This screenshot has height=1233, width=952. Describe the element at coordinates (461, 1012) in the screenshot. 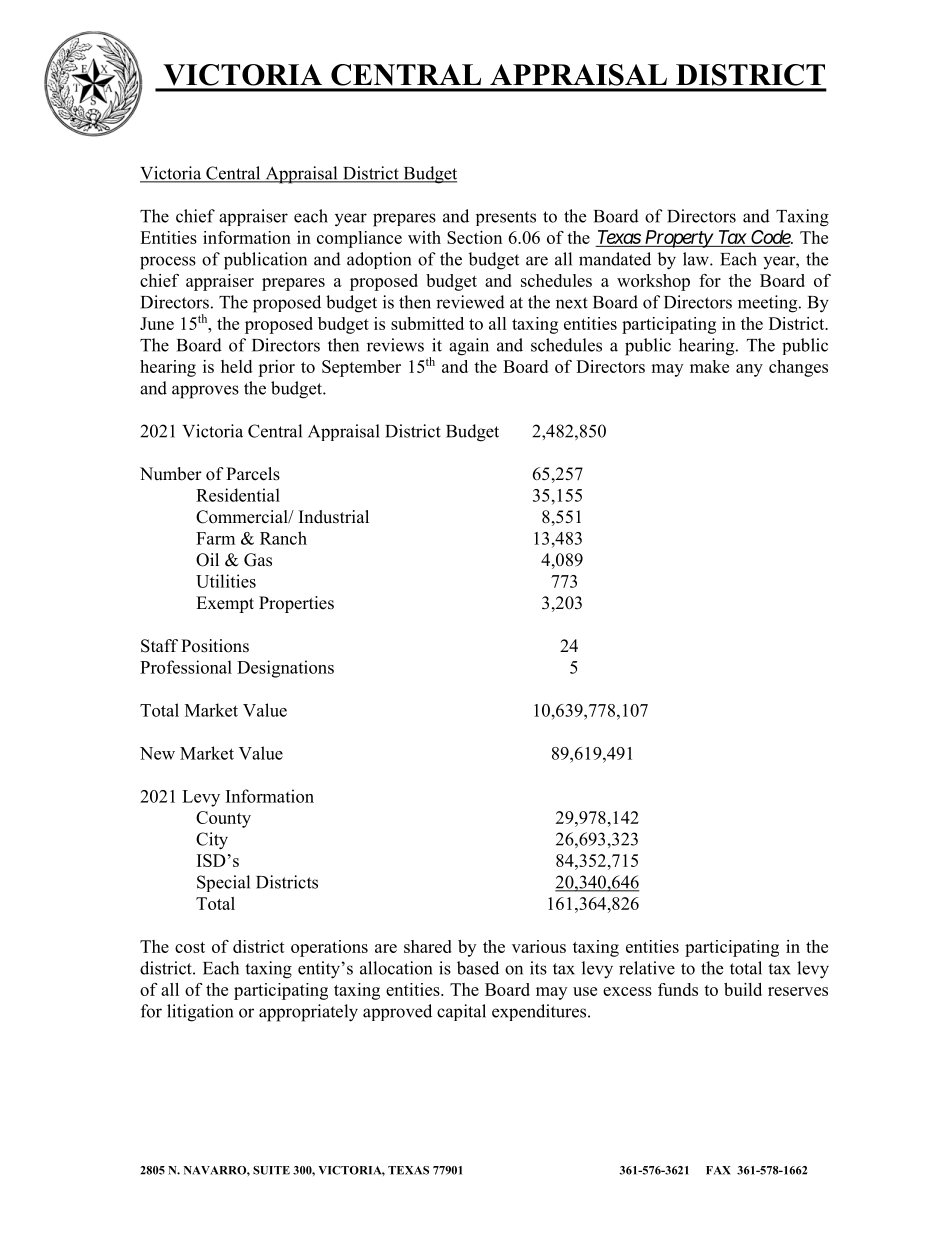

I see `capital` at that location.
